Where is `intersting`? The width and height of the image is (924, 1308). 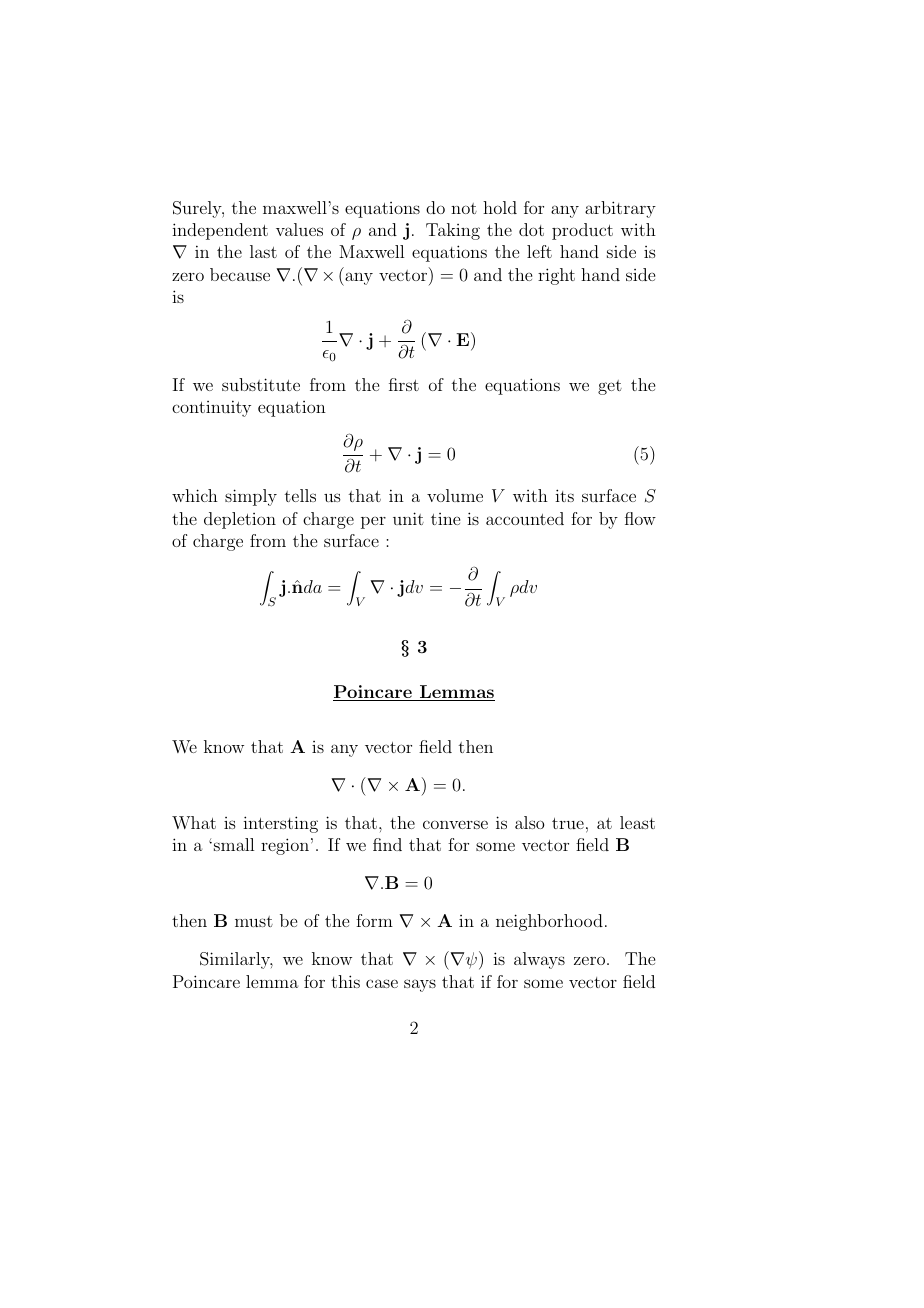
intersting is located at coordinates (280, 824).
